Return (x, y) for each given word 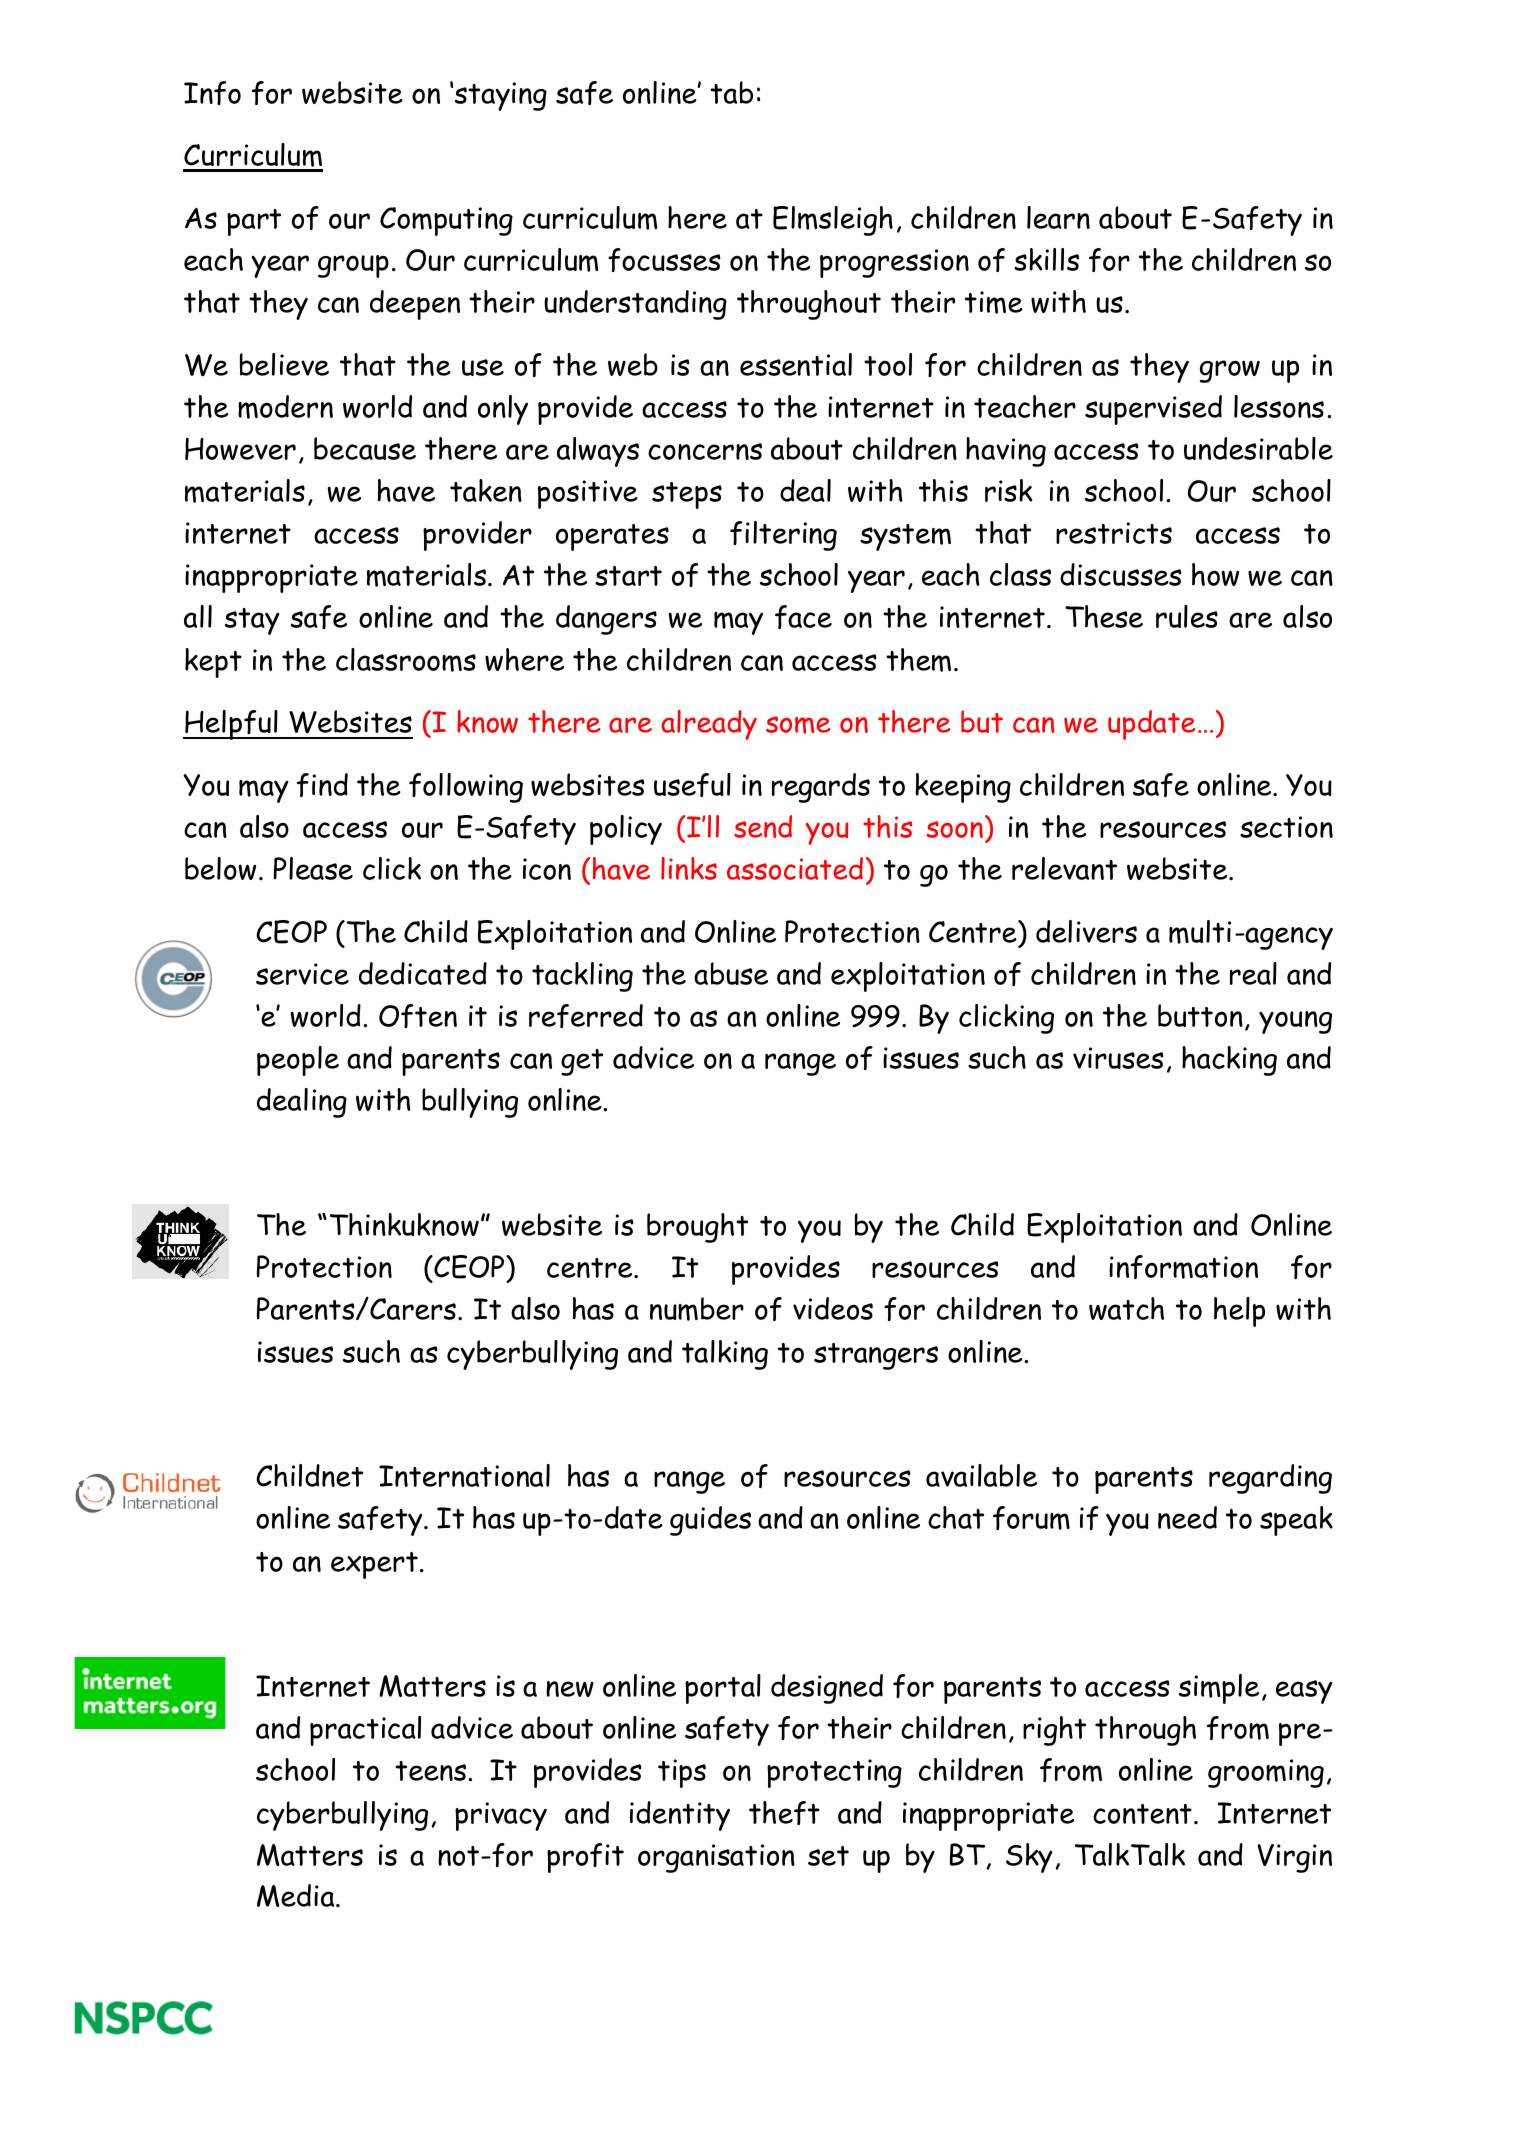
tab (731, 92)
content (1142, 1814)
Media (297, 1895)
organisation (716, 1858)
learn (1058, 217)
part (254, 222)
